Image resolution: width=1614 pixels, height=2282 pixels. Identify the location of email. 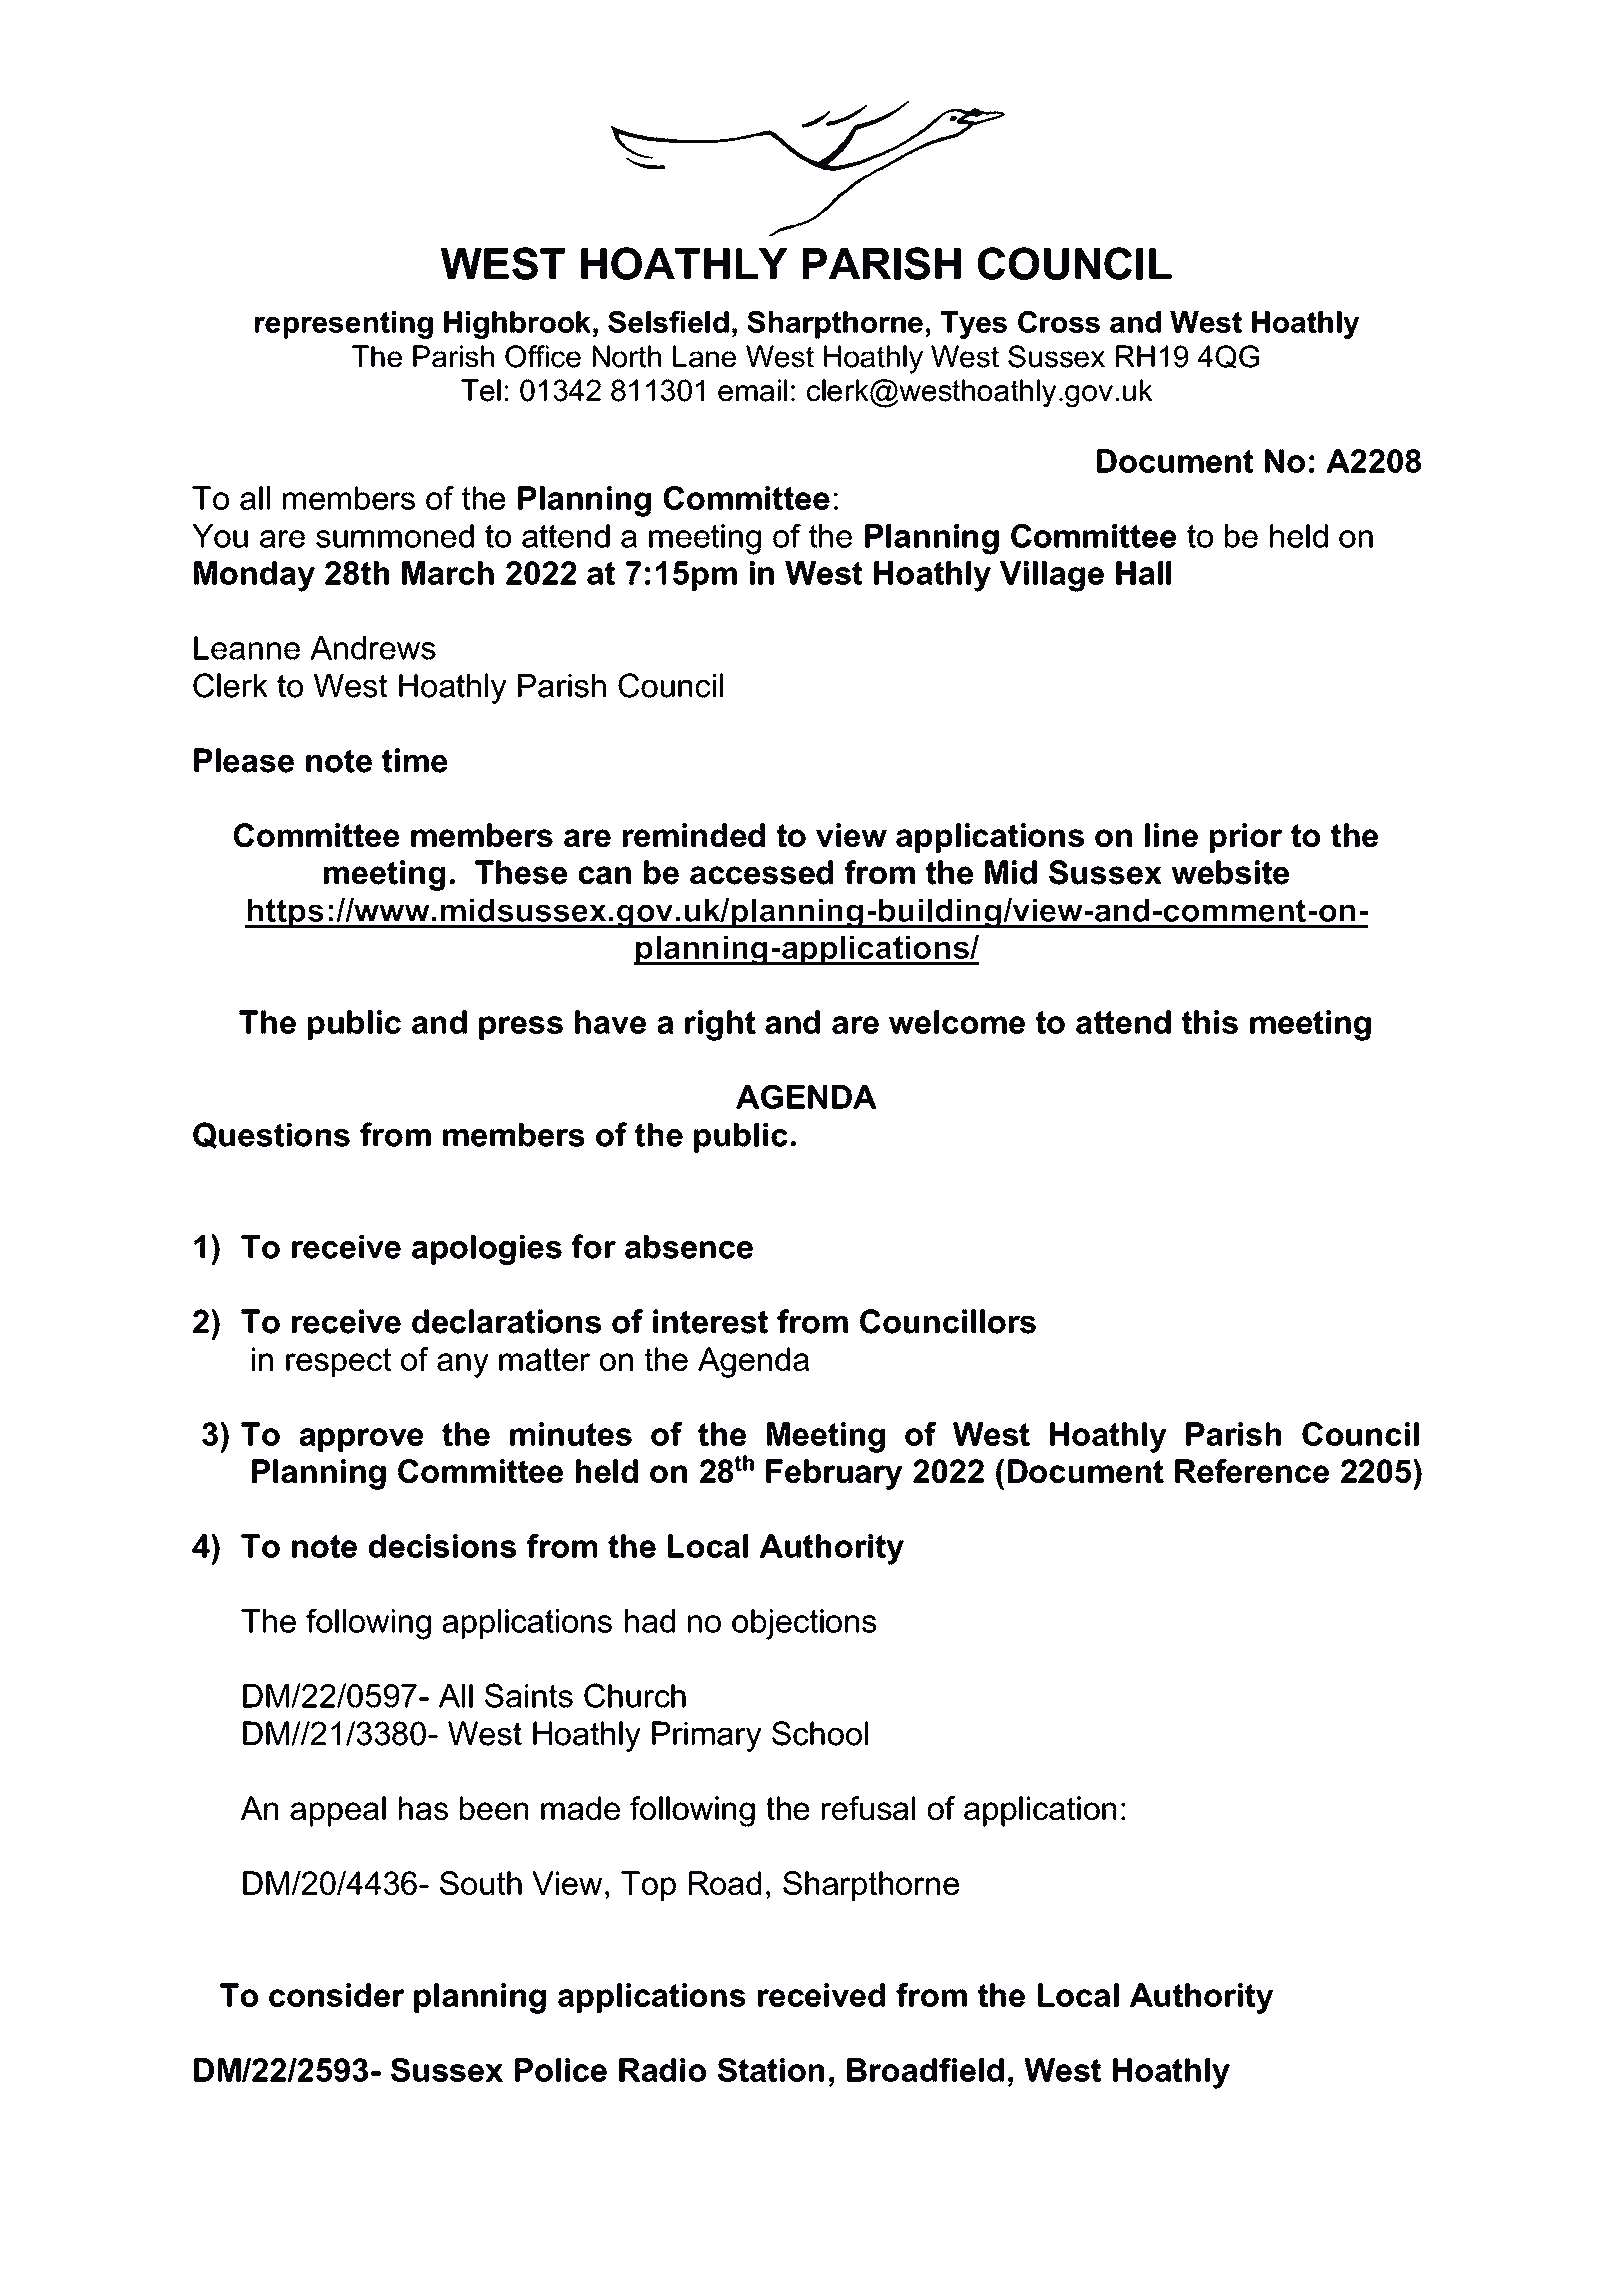
(752, 390).
